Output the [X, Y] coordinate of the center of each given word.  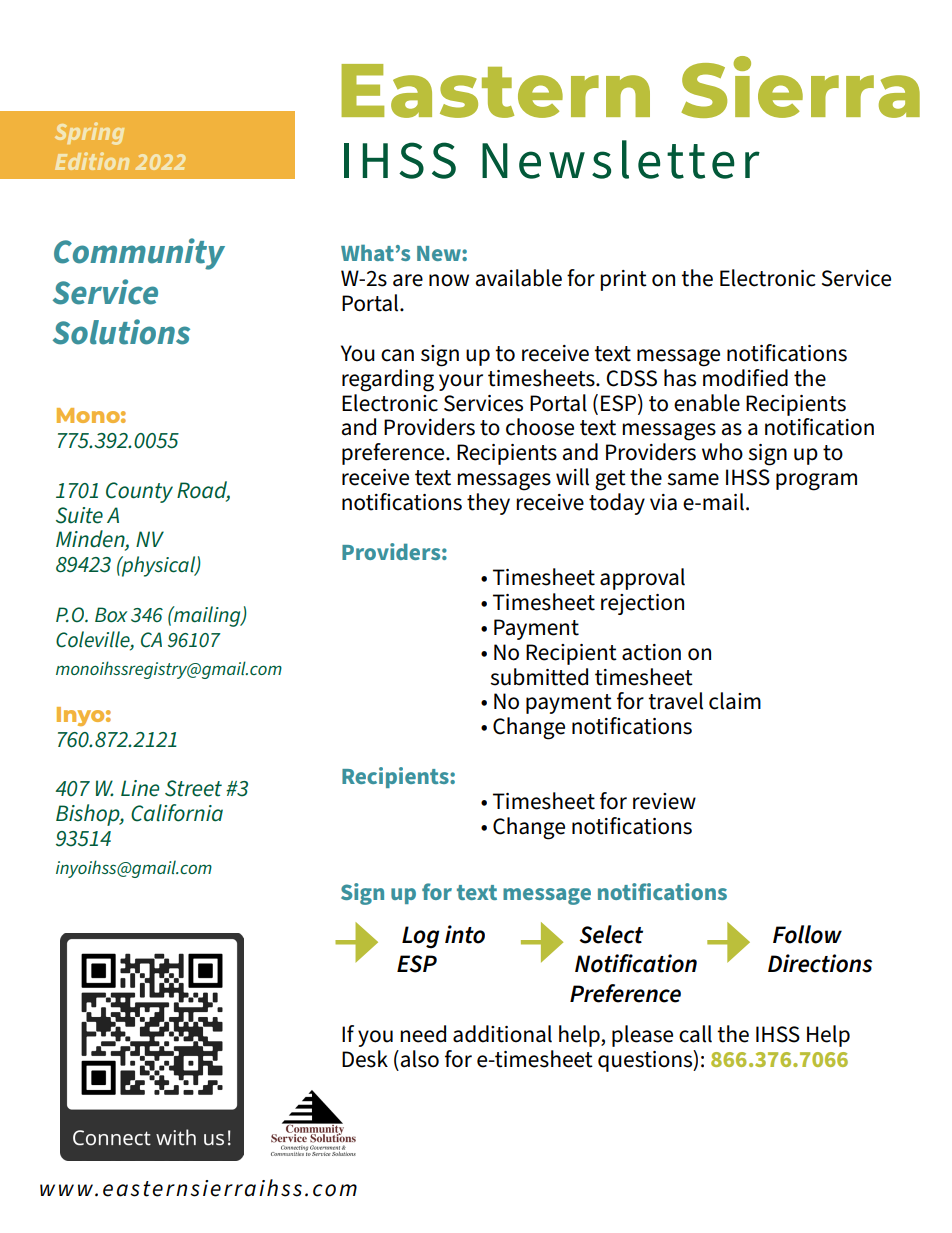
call [695, 1034]
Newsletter [621, 159]
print [623, 280]
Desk [365, 1059]
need [423, 1034]
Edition [92, 161]
